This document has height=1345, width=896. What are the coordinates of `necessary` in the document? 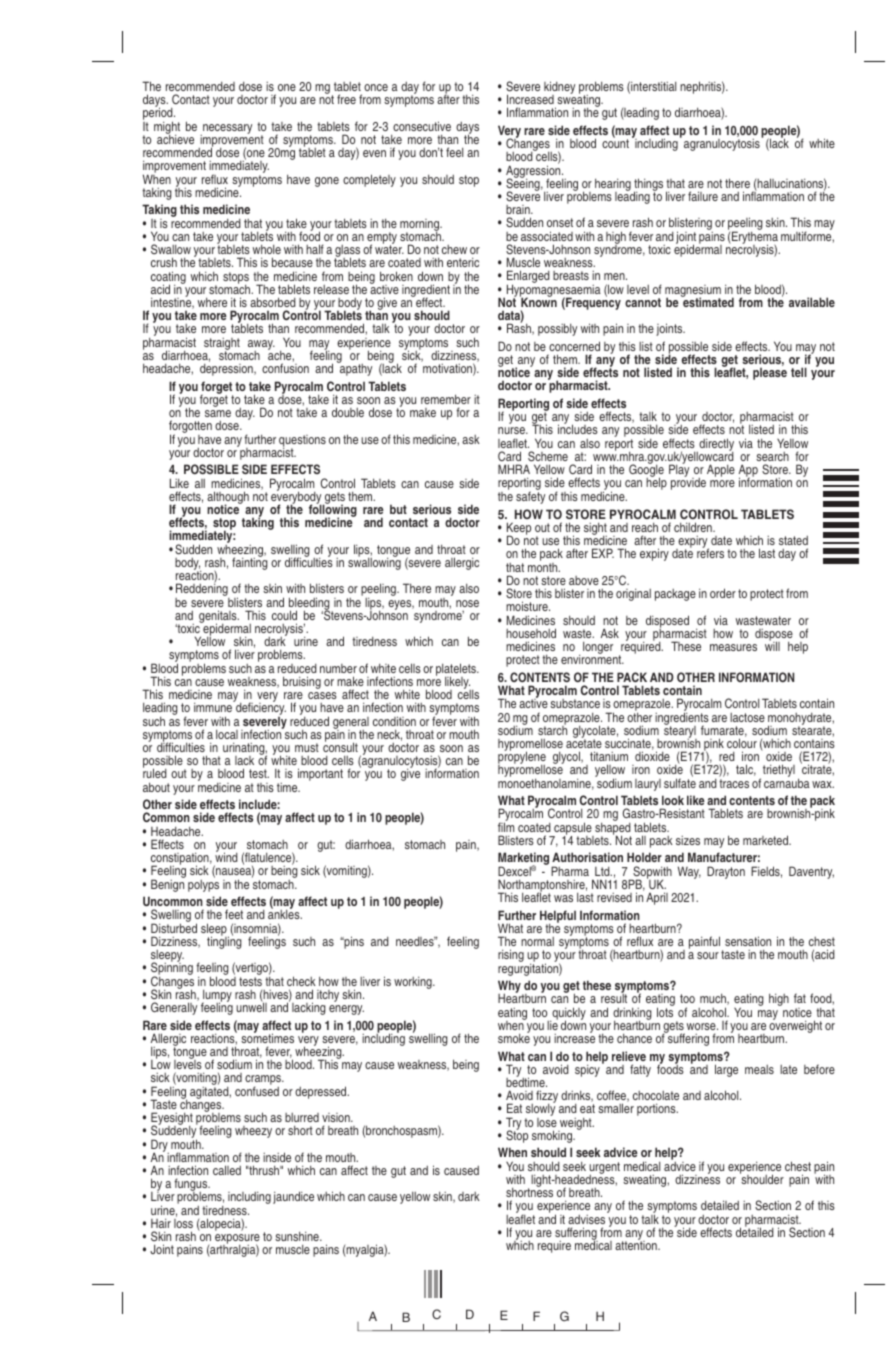 It's located at (226, 130).
